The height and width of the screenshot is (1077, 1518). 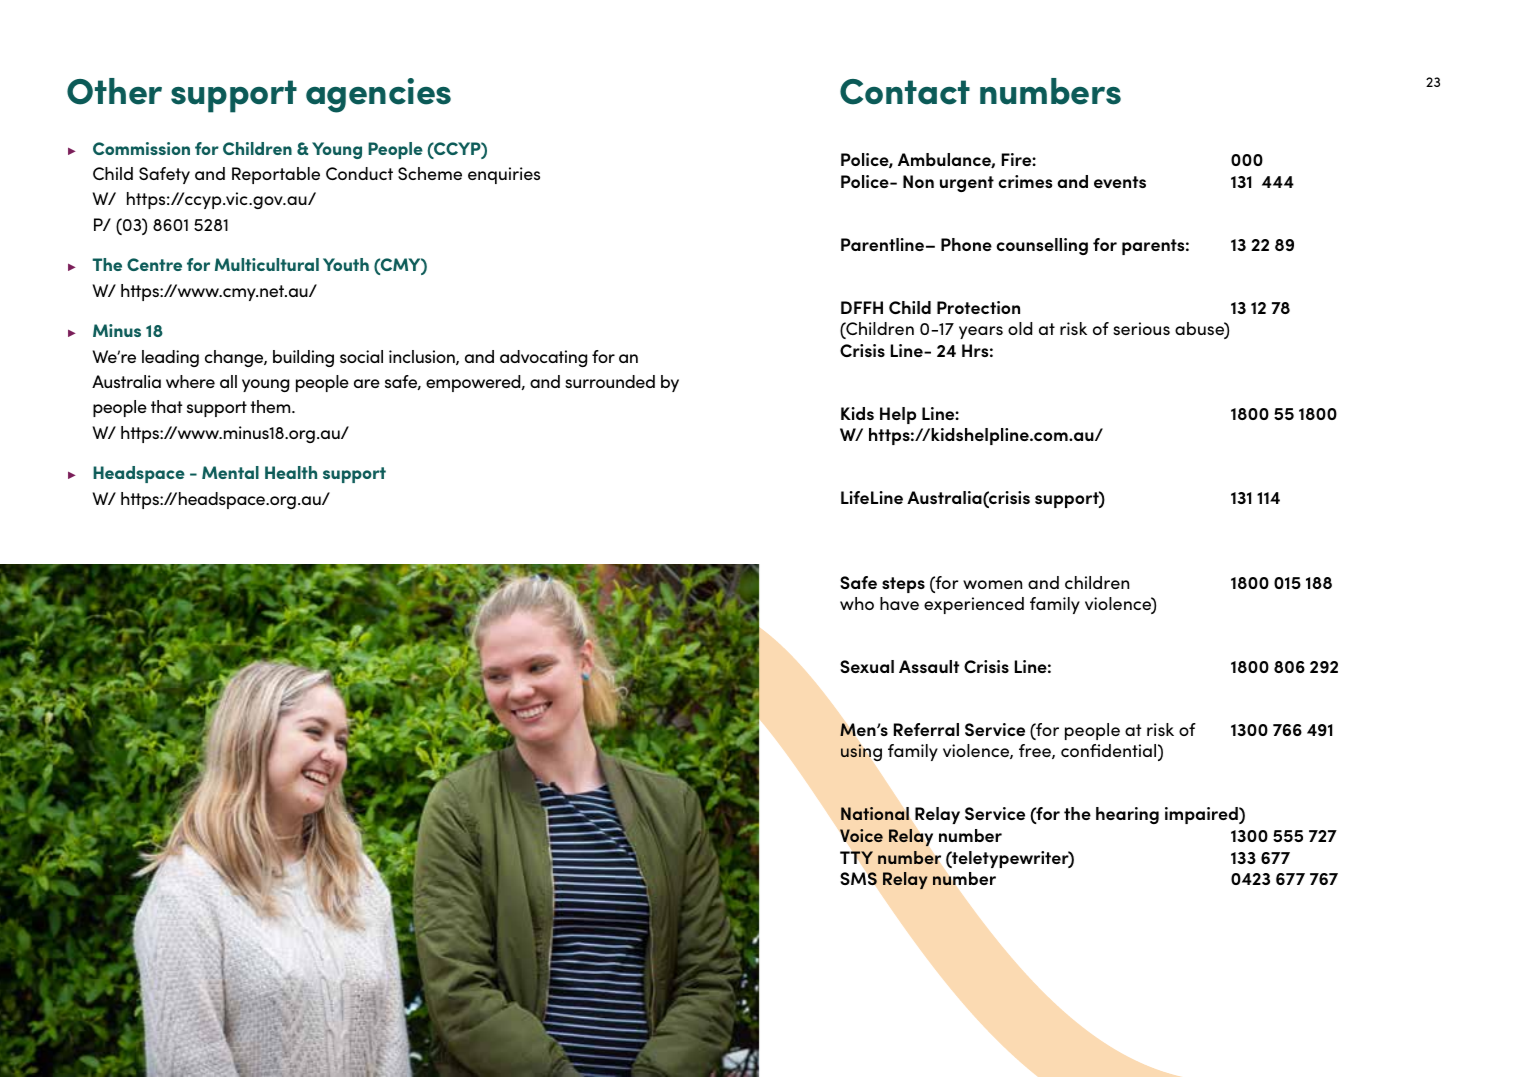 What do you see at coordinates (867, 666) in the screenshot?
I see `Sexual` at bounding box center [867, 666].
